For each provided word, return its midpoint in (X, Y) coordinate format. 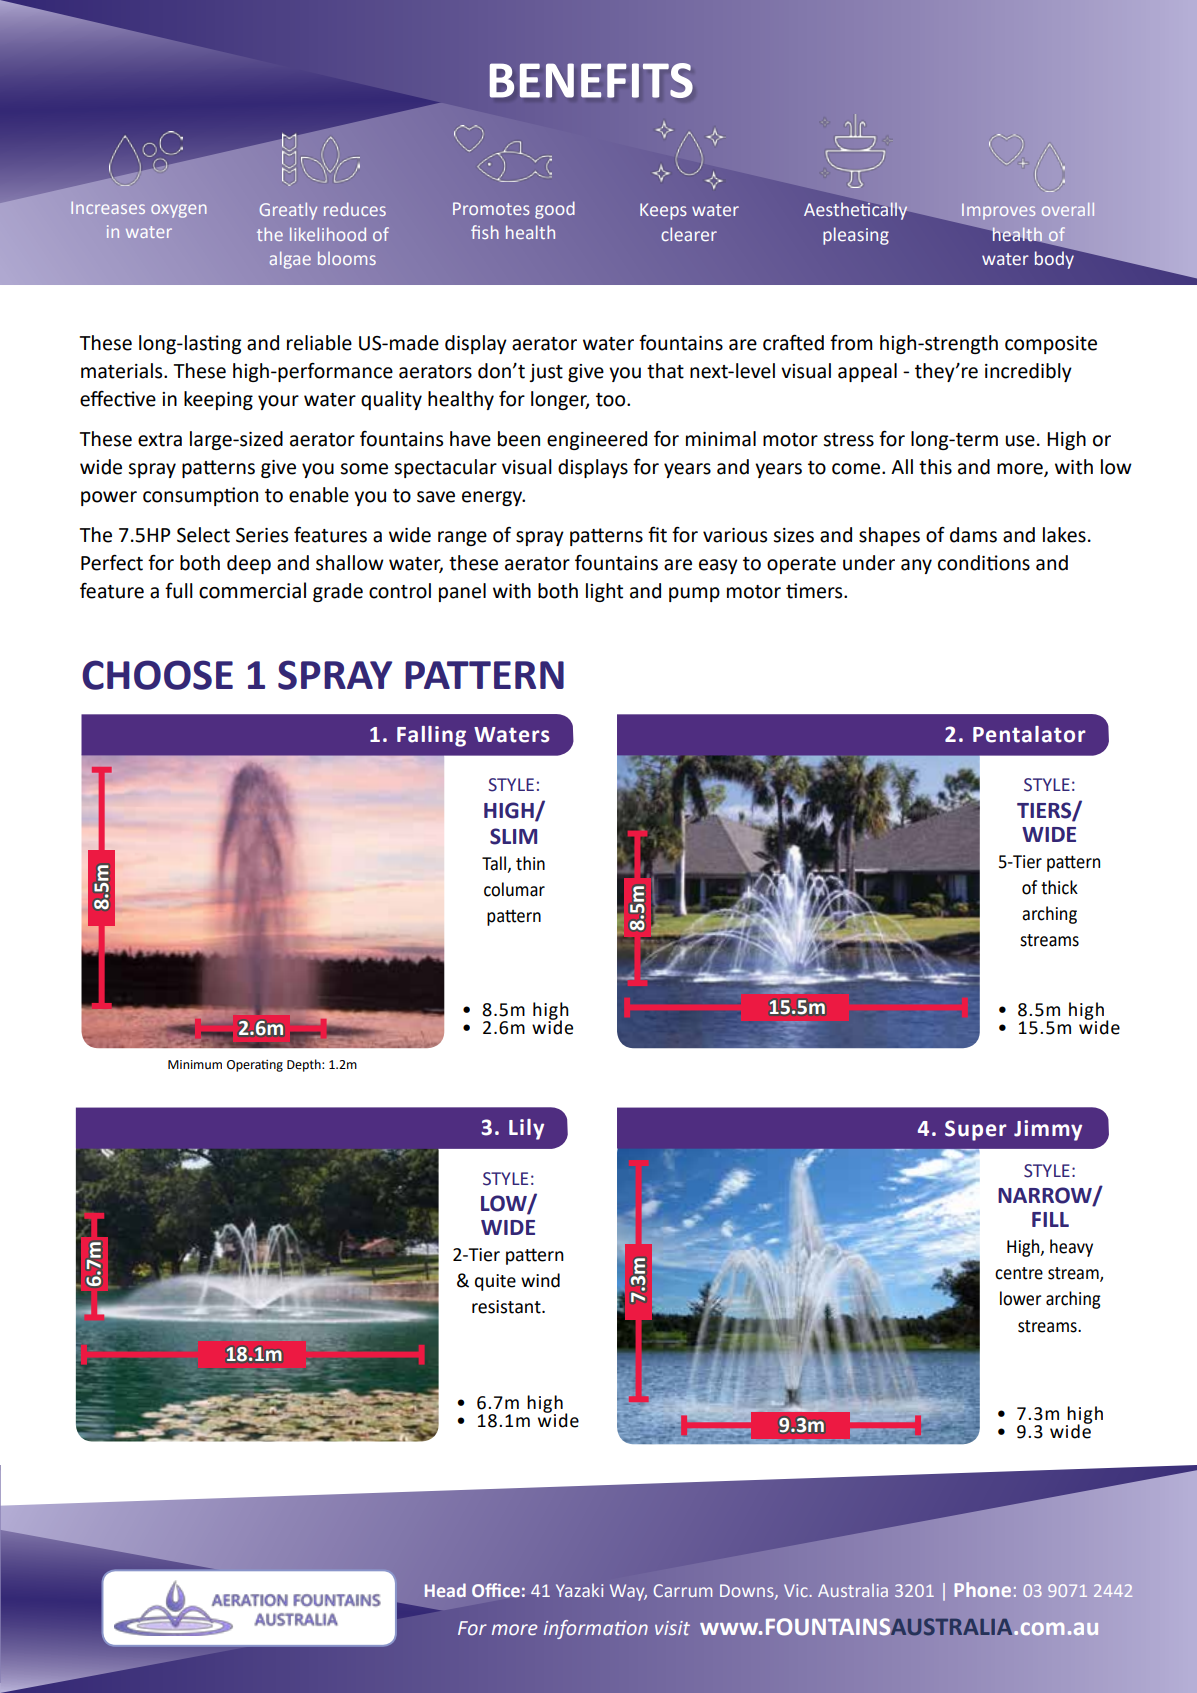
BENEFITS (591, 80)
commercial (252, 590)
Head (445, 1590)
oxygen (178, 211)
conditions (984, 563)
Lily (526, 1129)
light (604, 592)
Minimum (195, 1065)
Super (976, 1130)
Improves (998, 212)
